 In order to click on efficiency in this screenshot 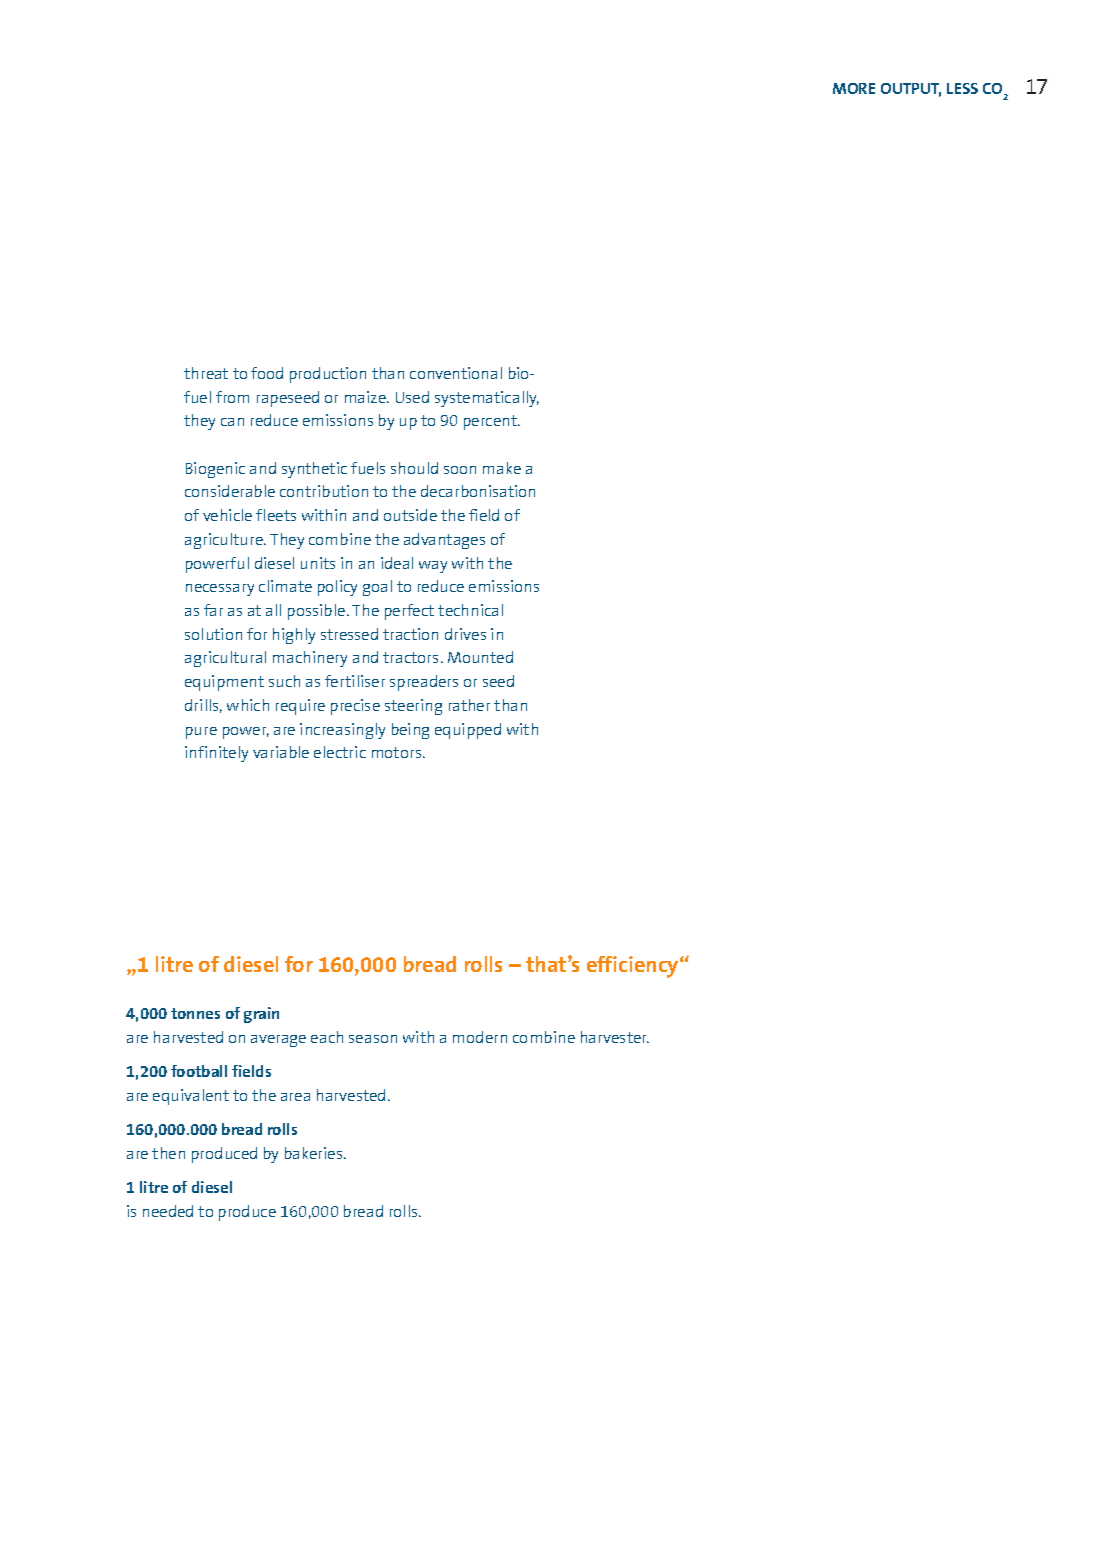, I will do `click(634, 967)`.
